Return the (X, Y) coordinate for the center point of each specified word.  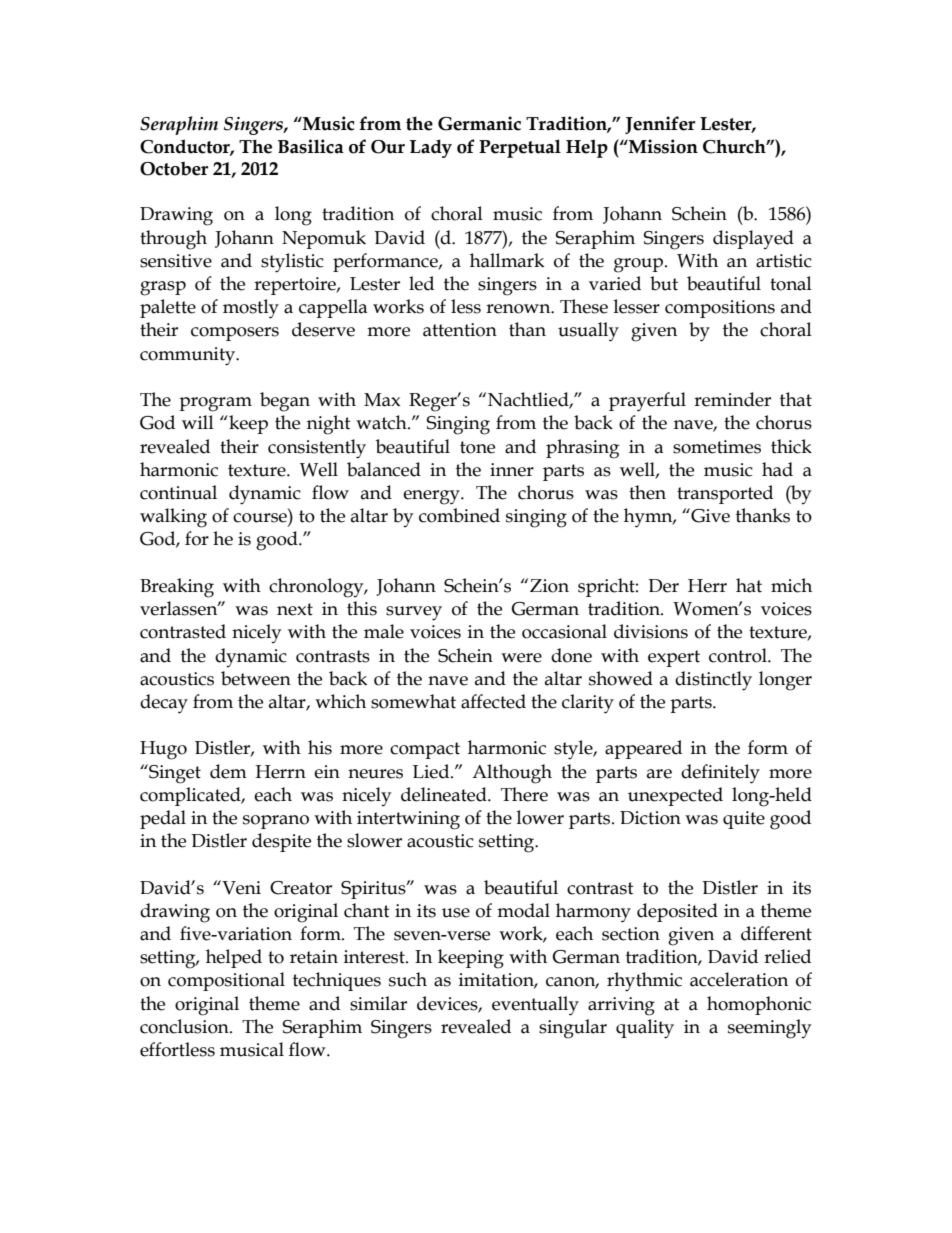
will (198, 422)
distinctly (713, 681)
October (174, 168)
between (256, 678)
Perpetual (520, 148)
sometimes (717, 447)
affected (493, 701)
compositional (226, 981)
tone (477, 447)
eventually (535, 1006)
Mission (662, 146)
